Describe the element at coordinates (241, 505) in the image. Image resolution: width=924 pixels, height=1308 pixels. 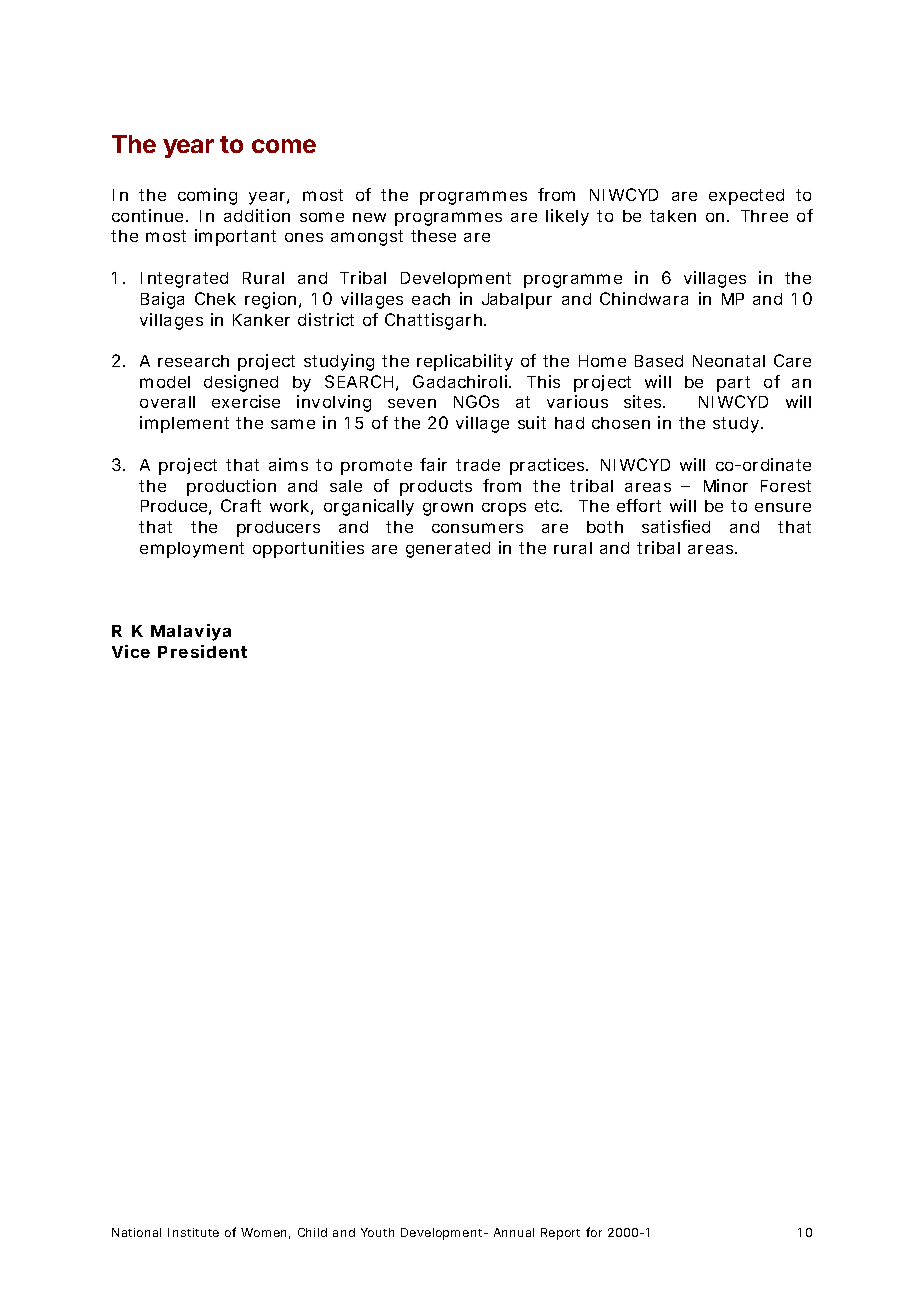
I see `Craft` at that location.
